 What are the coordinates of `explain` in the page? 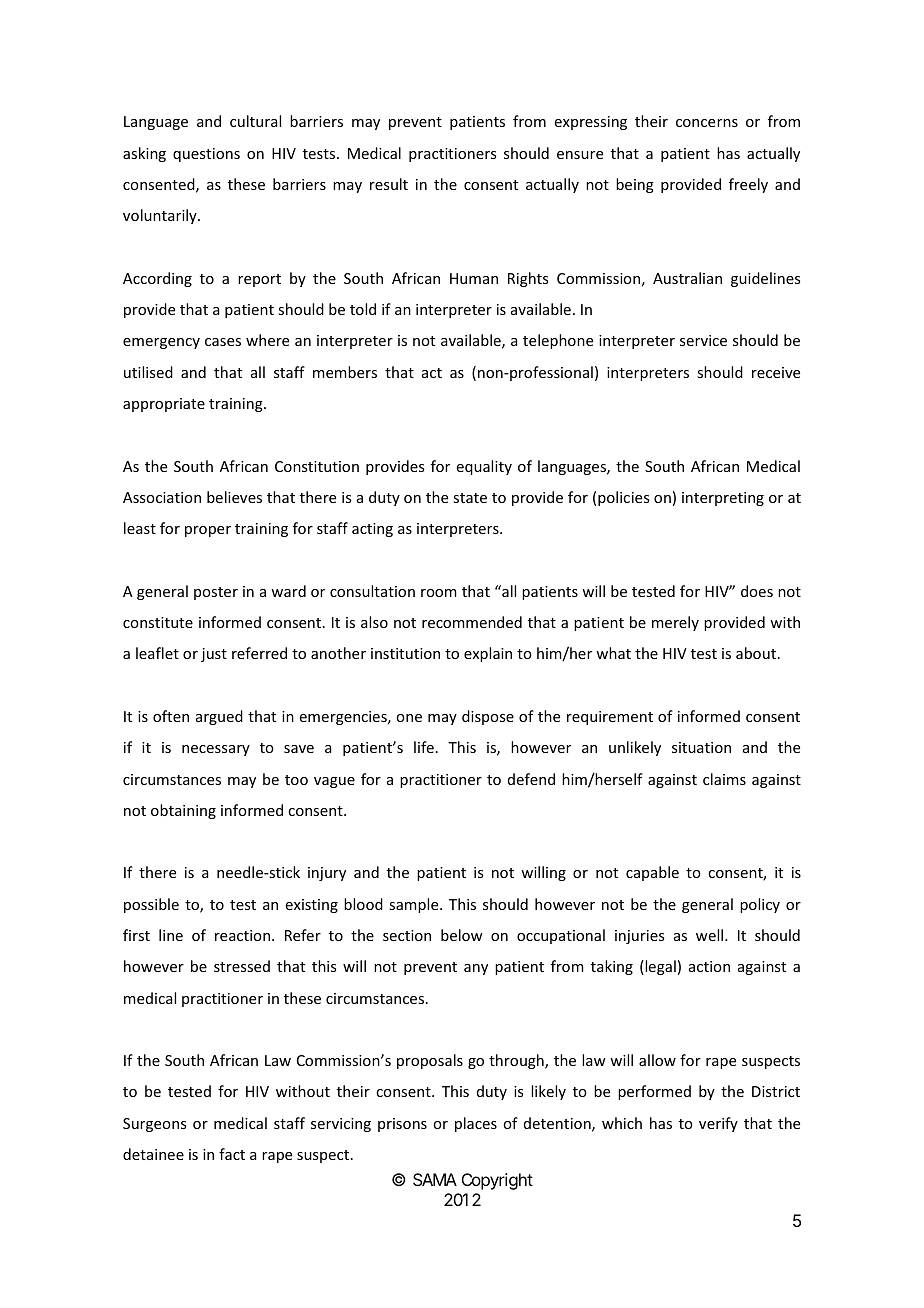 It's located at (488, 654).
